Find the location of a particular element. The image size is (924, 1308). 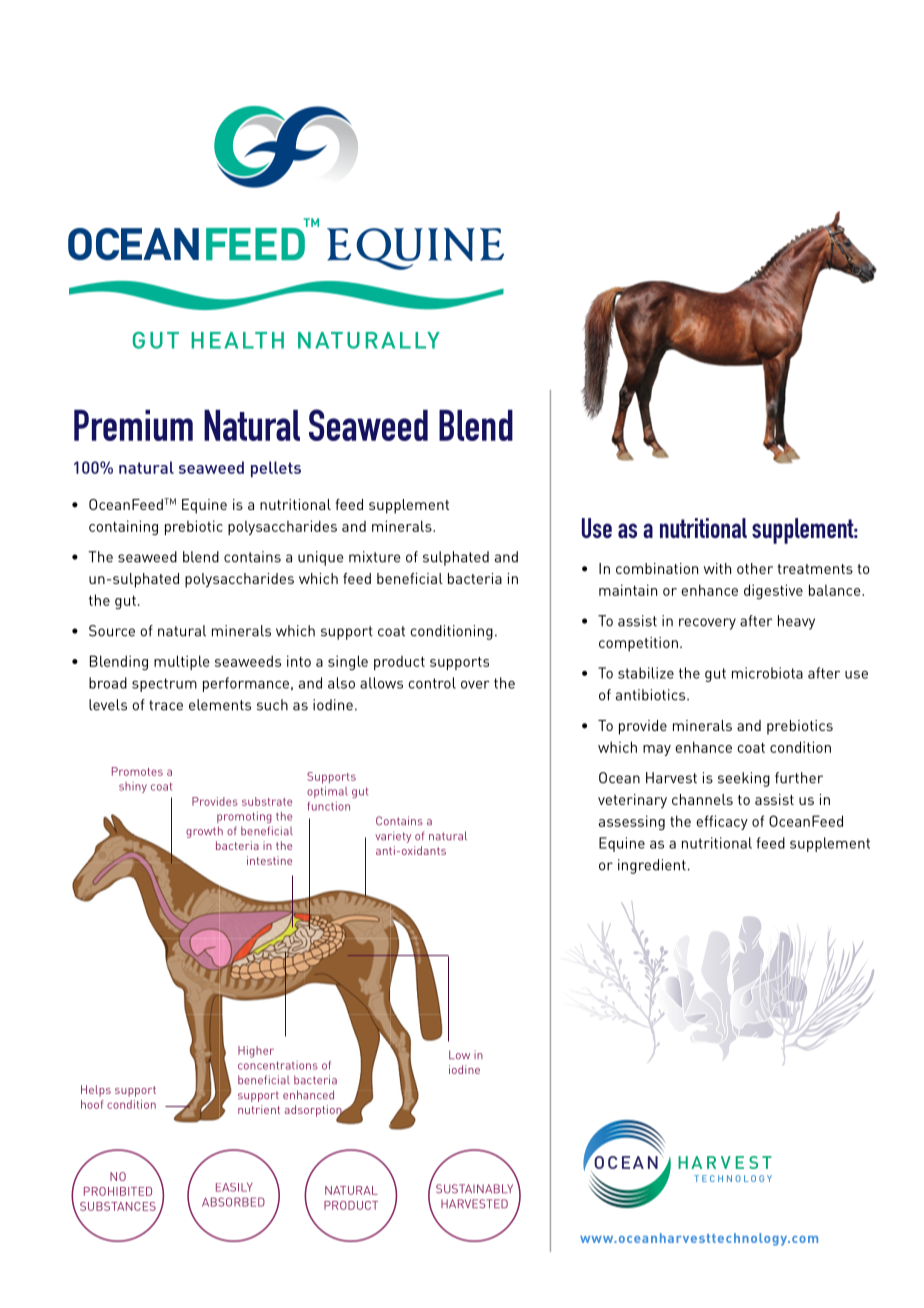

nutrient is located at coordinates (259, 1109).
